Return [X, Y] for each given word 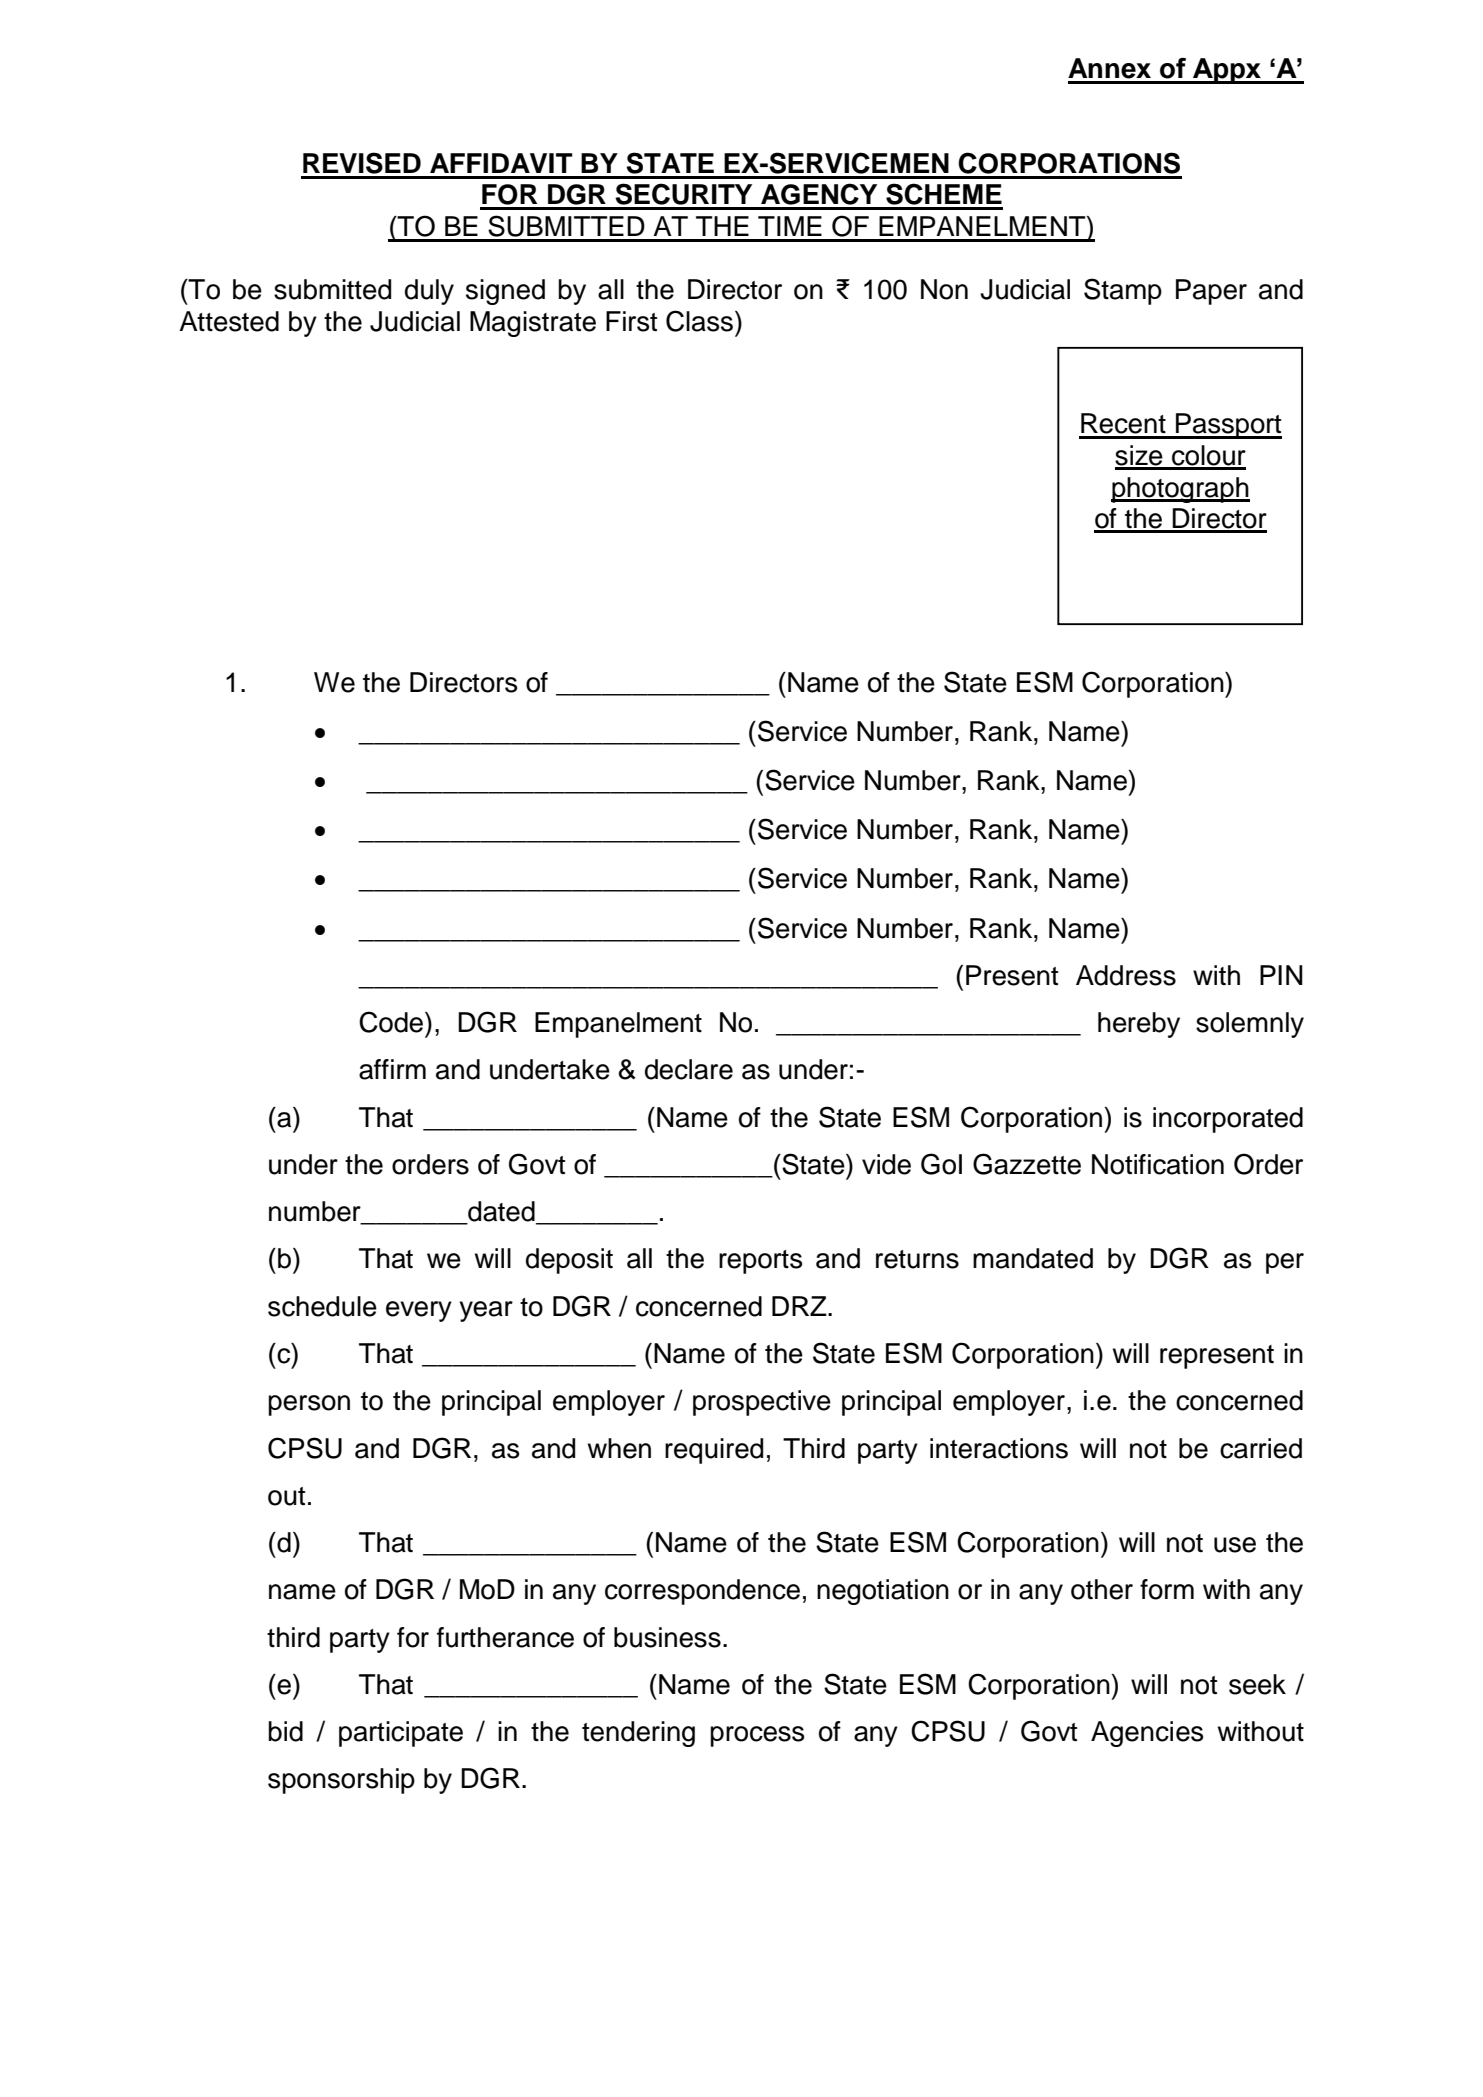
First [631, 321]
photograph [1180, 490]
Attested [229, 321]
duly [429, 292]
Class [699, 321]
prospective [762, 1403]
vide [886, 1164]
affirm [392, 1069]
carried [1261, 1448]
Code [392, 1022]
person [309, 1405]
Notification [1158, 1164]
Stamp [1123, 291]
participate [401, 1734]
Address [1126, 975]
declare [689, 1069]
